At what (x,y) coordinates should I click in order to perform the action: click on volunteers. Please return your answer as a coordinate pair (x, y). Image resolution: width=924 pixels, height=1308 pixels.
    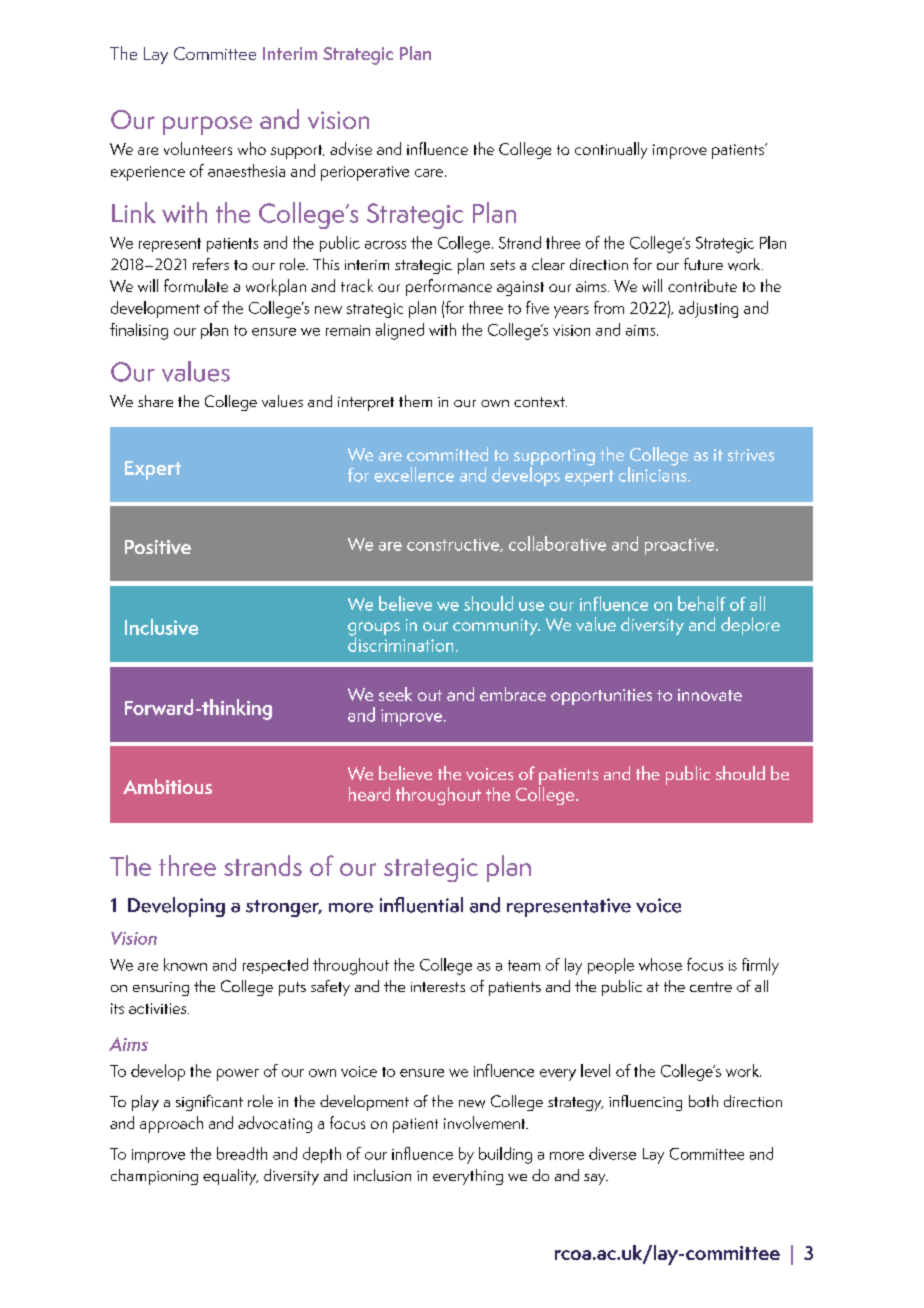
    Looking at the image, I should click on (198, 148).
